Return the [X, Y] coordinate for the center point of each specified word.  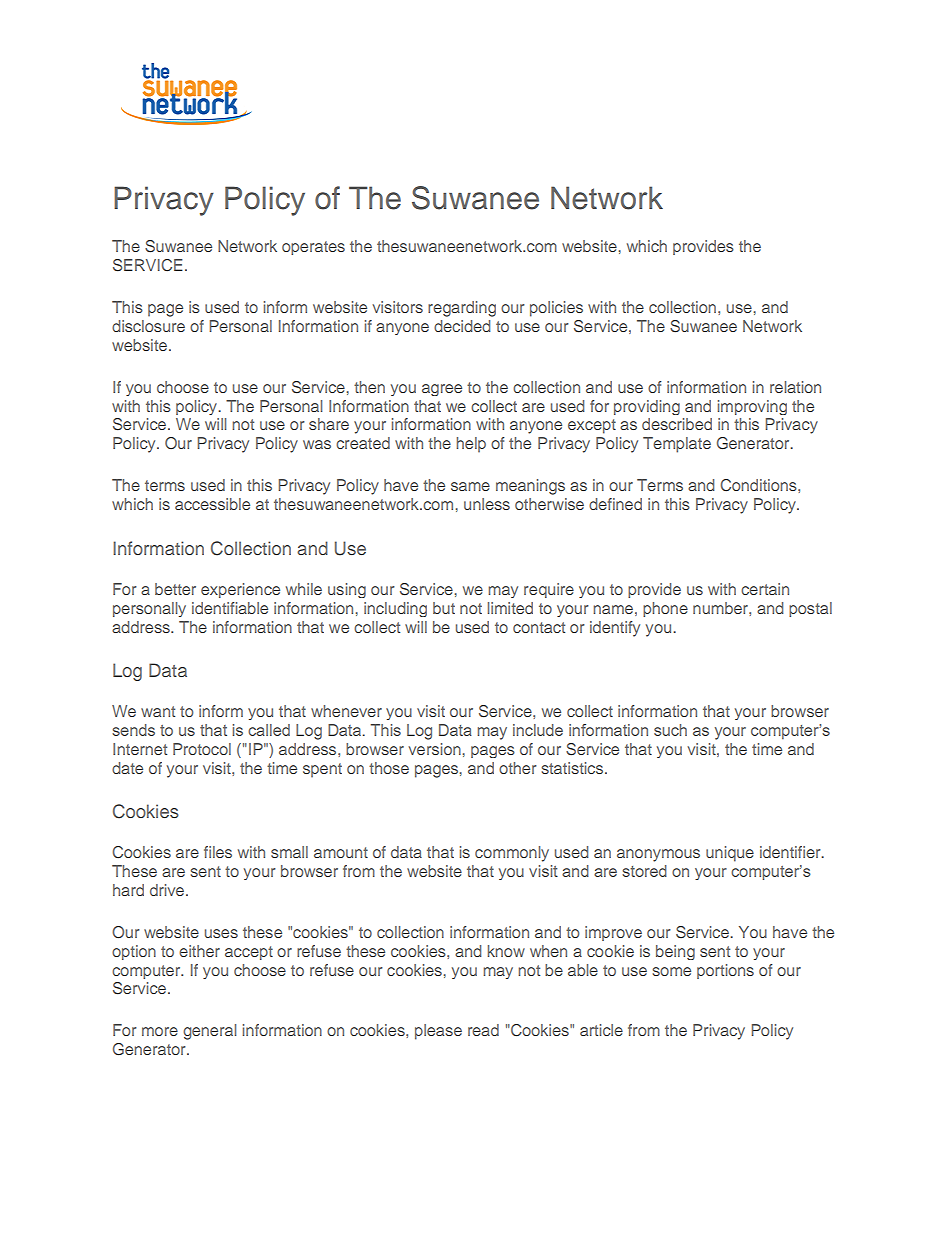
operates [313, 248]
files [218, 852]
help [471, 445]
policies [556, 309]
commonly [512, 854]
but [444, 608]
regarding [462, 309]
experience [240, 590]
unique [730, 854]
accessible [212, 504]
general [209, 1032]
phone [665, 609]
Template [677, 445]
